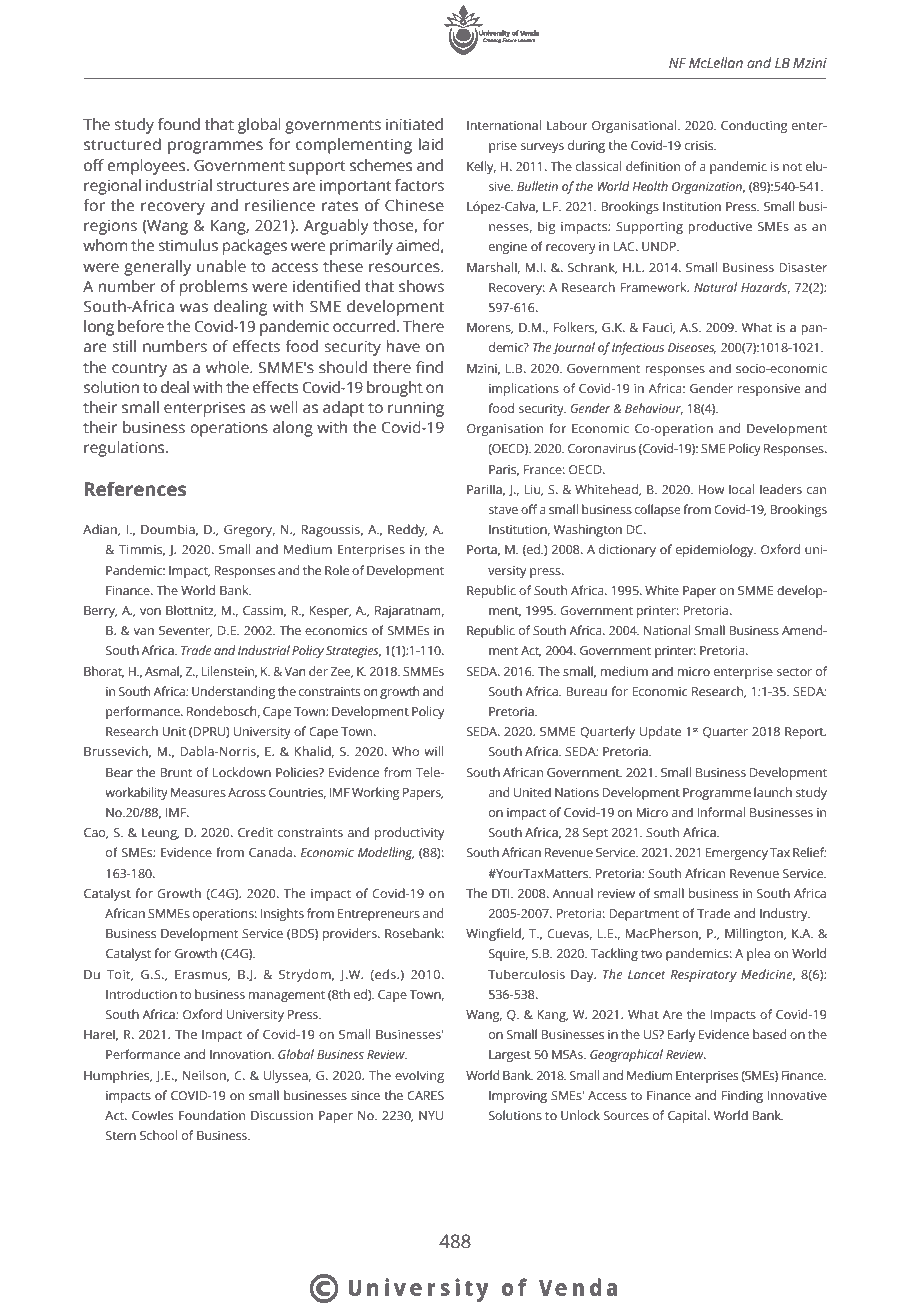 The height and width of the page is (1308, 924). Describe the element at coordinates (337, 570) in the page. I see `Role` at that location.
